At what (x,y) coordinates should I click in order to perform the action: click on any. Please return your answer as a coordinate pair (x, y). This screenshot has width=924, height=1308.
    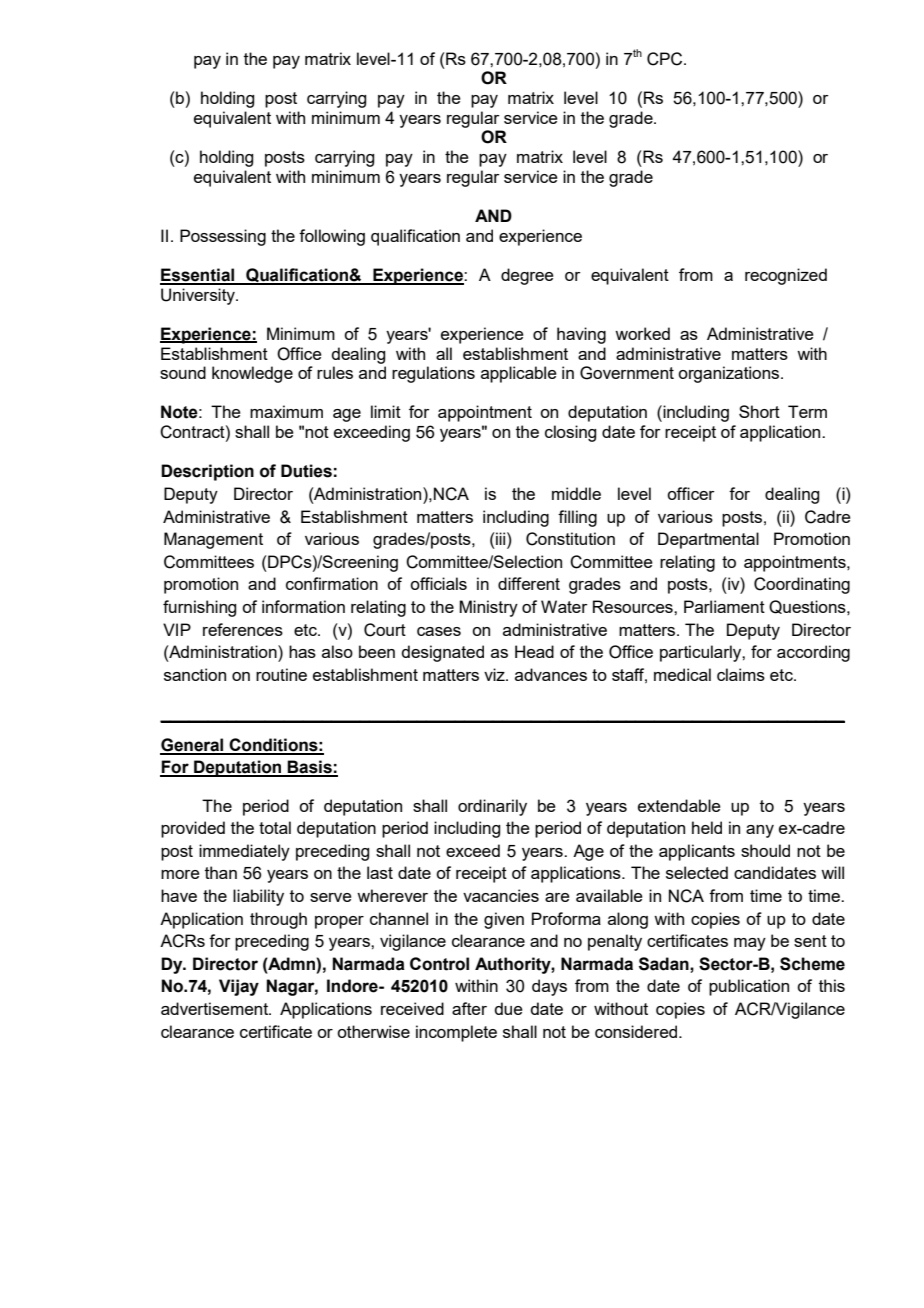
    Looking at the image, I should click on (760, 831).
